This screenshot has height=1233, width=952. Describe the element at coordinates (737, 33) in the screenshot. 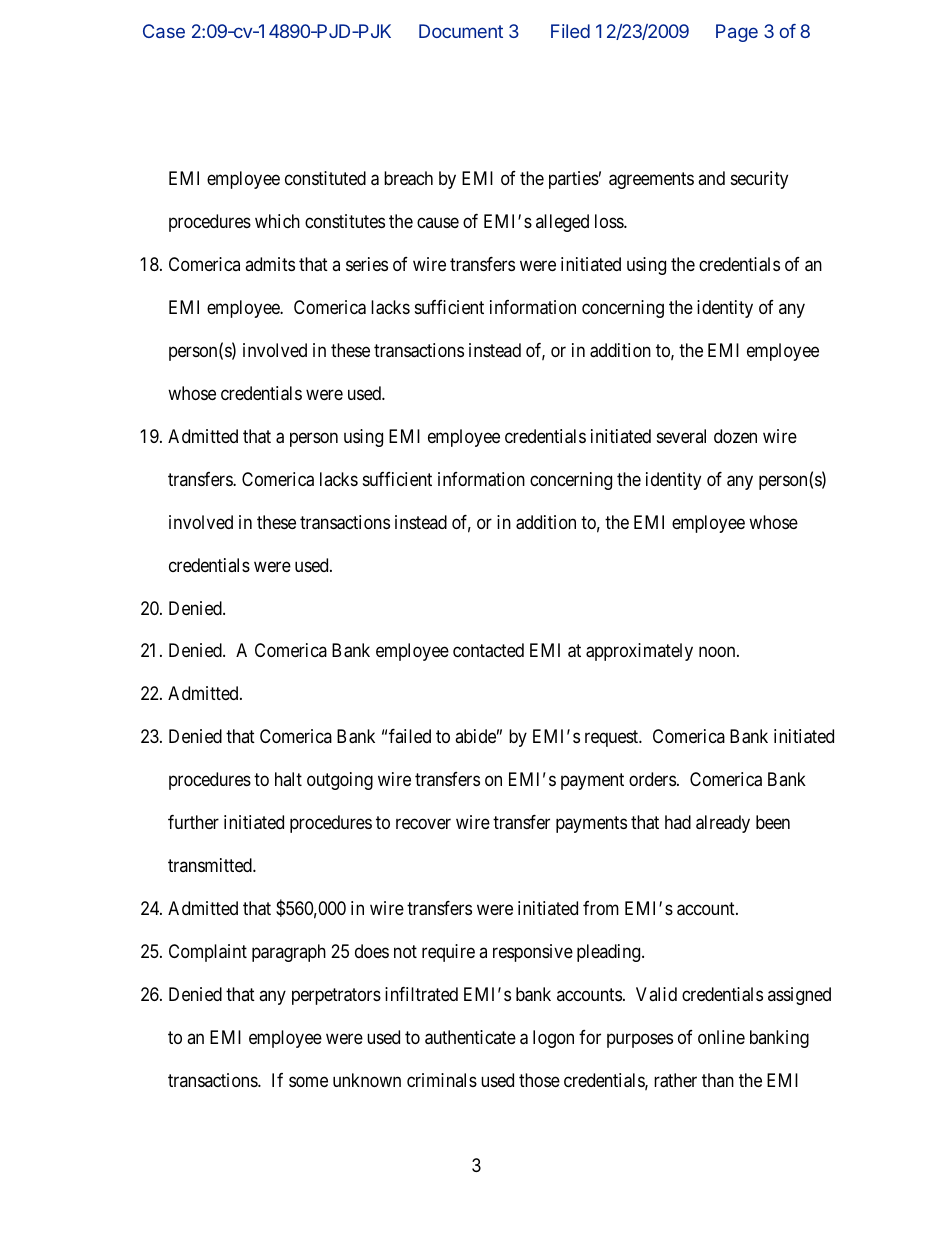

I see `Page` at that location.
